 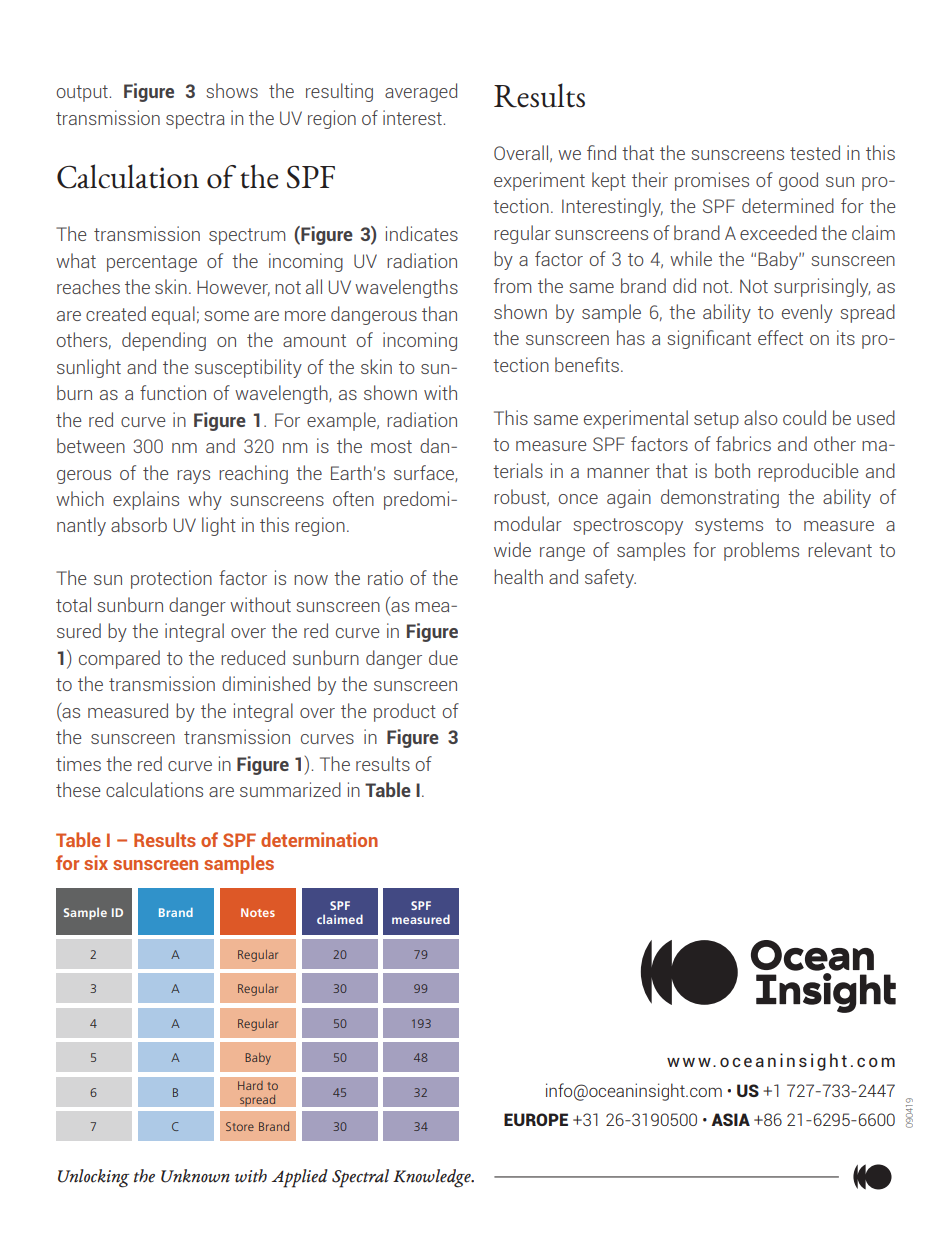 What do you see at coordinates (443, 657) in the screenshot?
I see `due` at bounding box center [443, 657].
